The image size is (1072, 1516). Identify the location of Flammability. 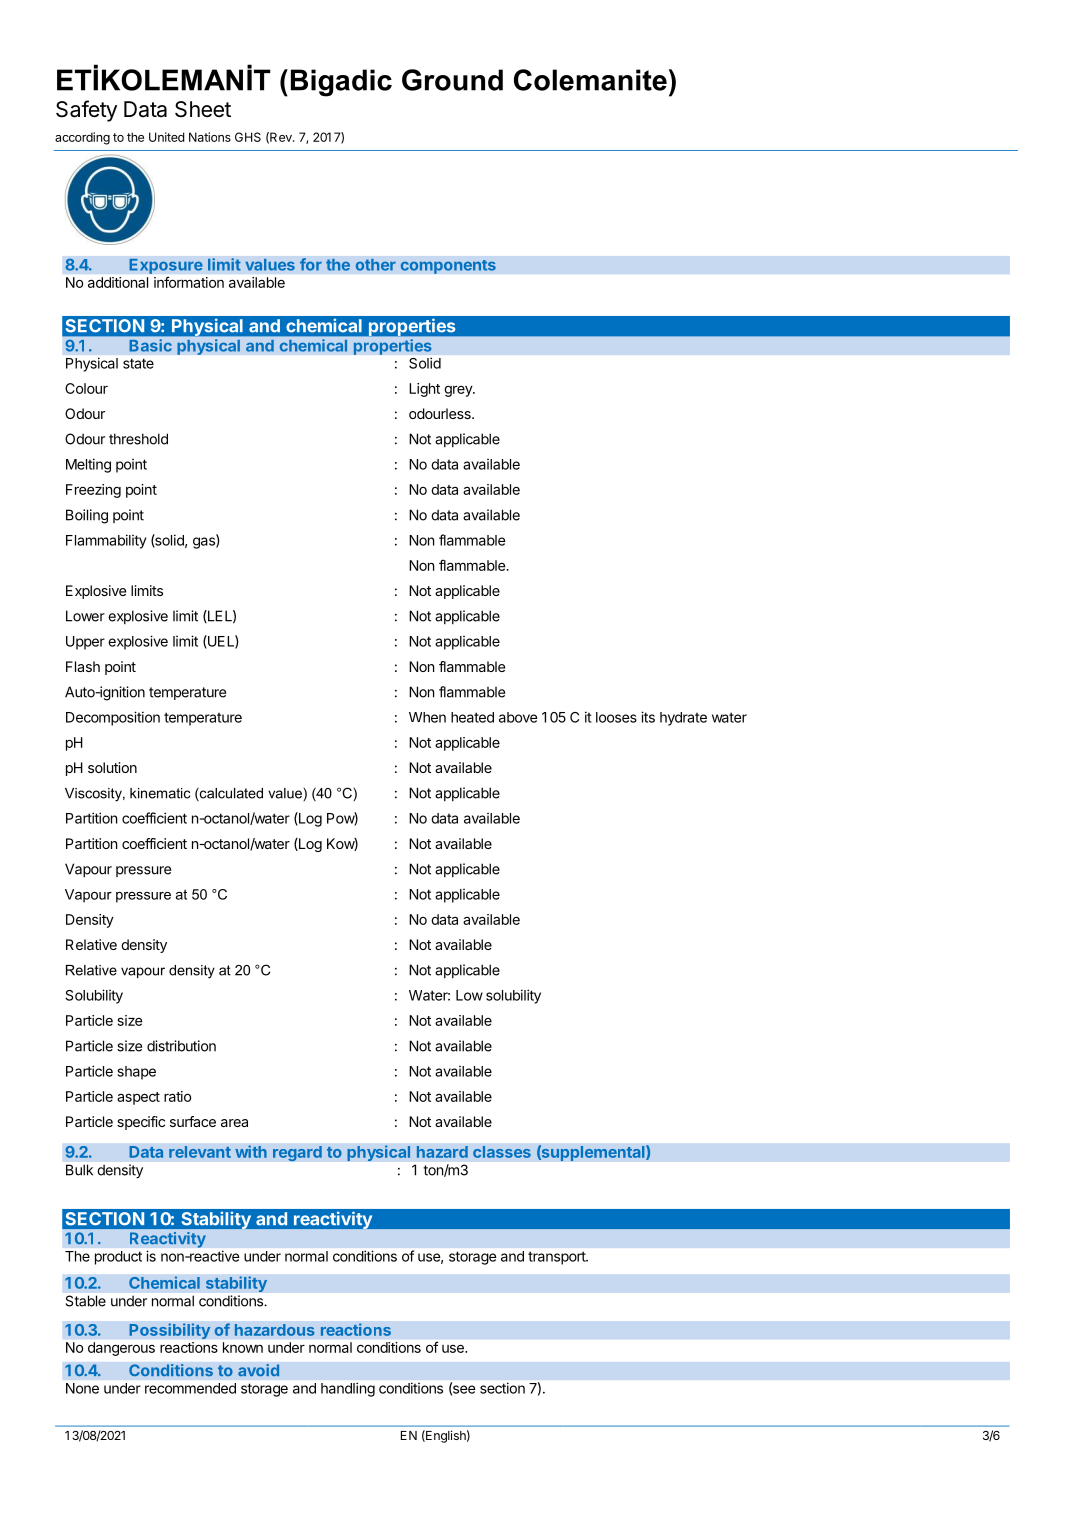
(106, 541).
